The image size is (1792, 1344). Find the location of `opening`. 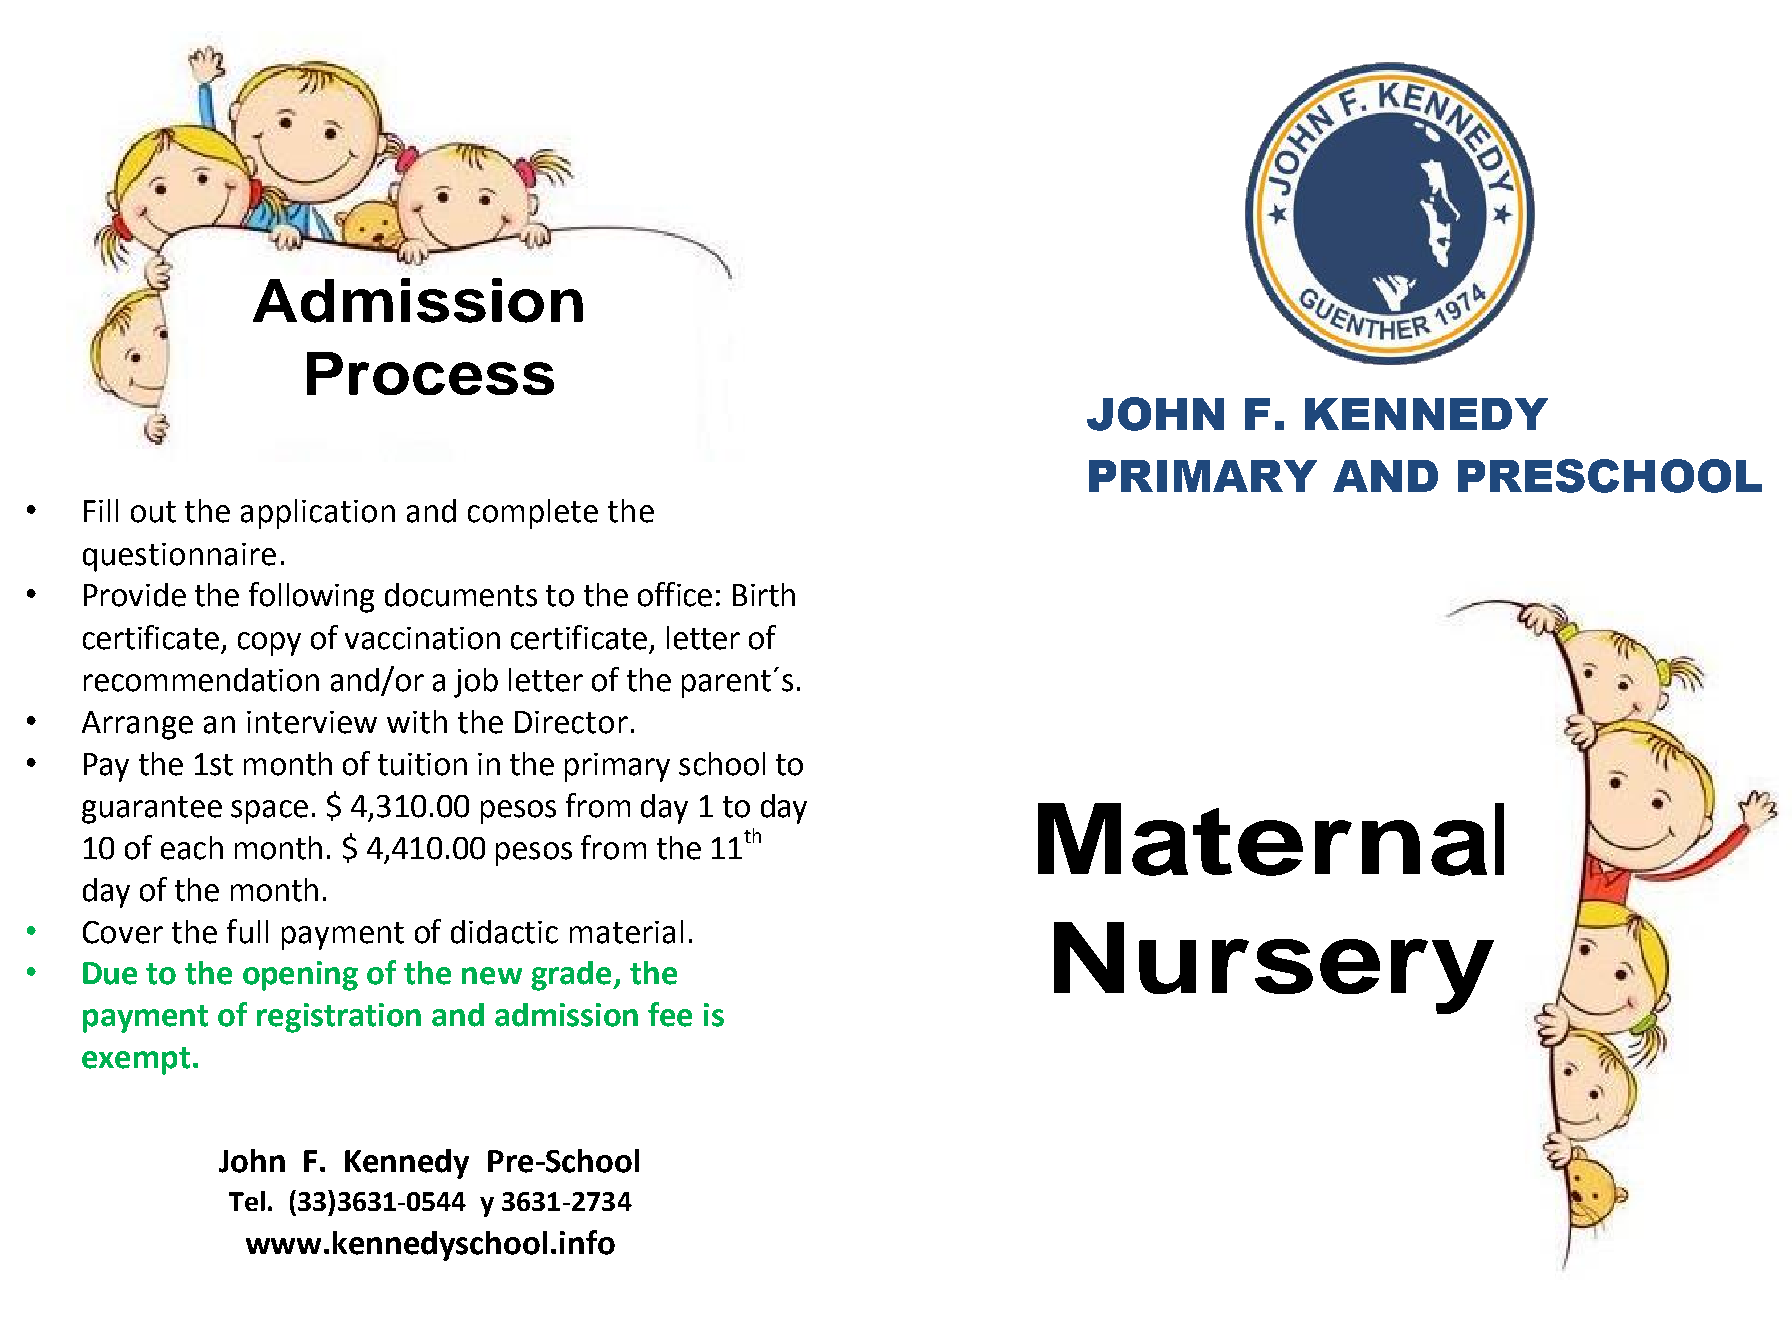

opening is located at coordinates (300, 976).
